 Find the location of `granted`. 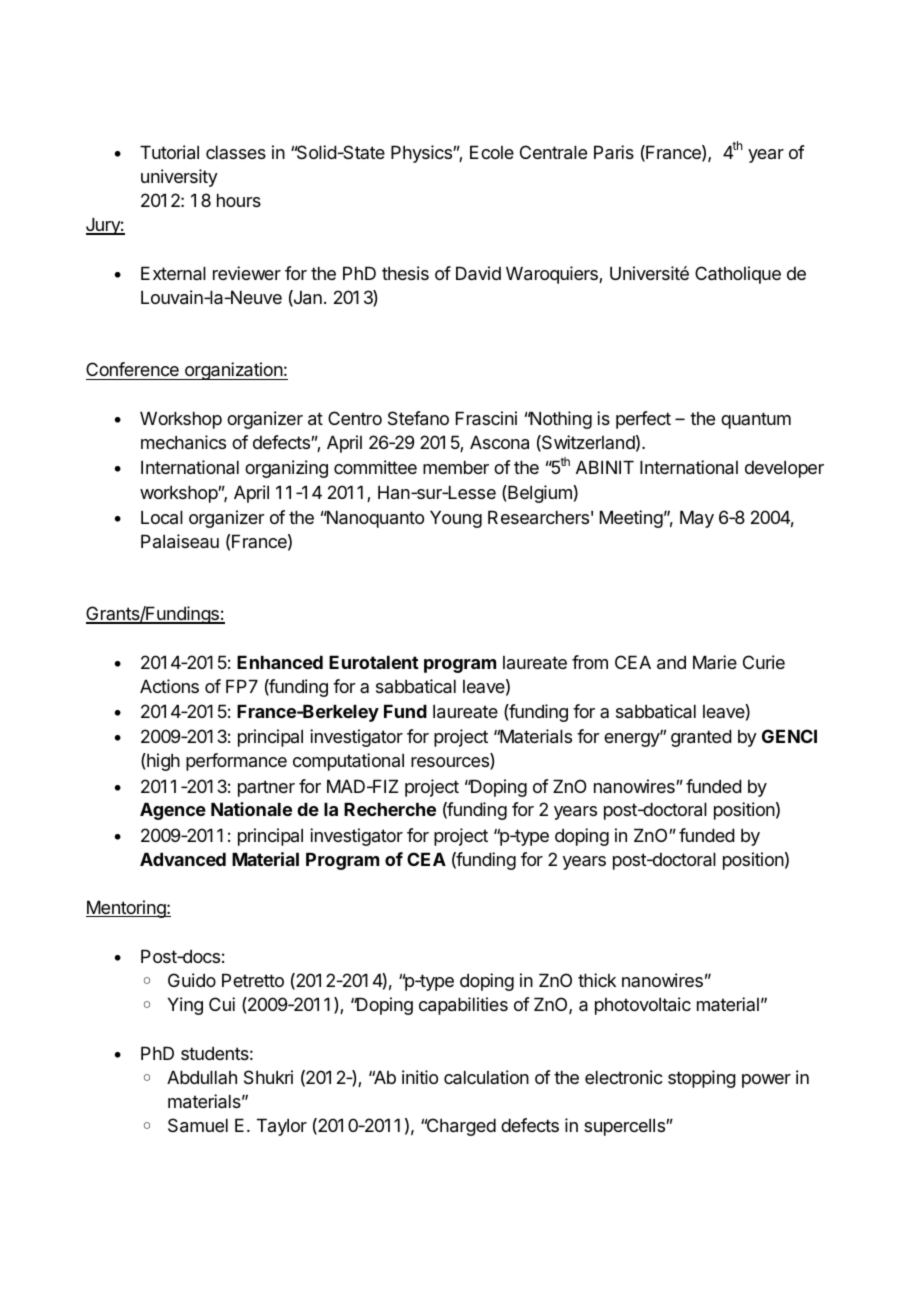

granted is located at coordinates (701, 738).
